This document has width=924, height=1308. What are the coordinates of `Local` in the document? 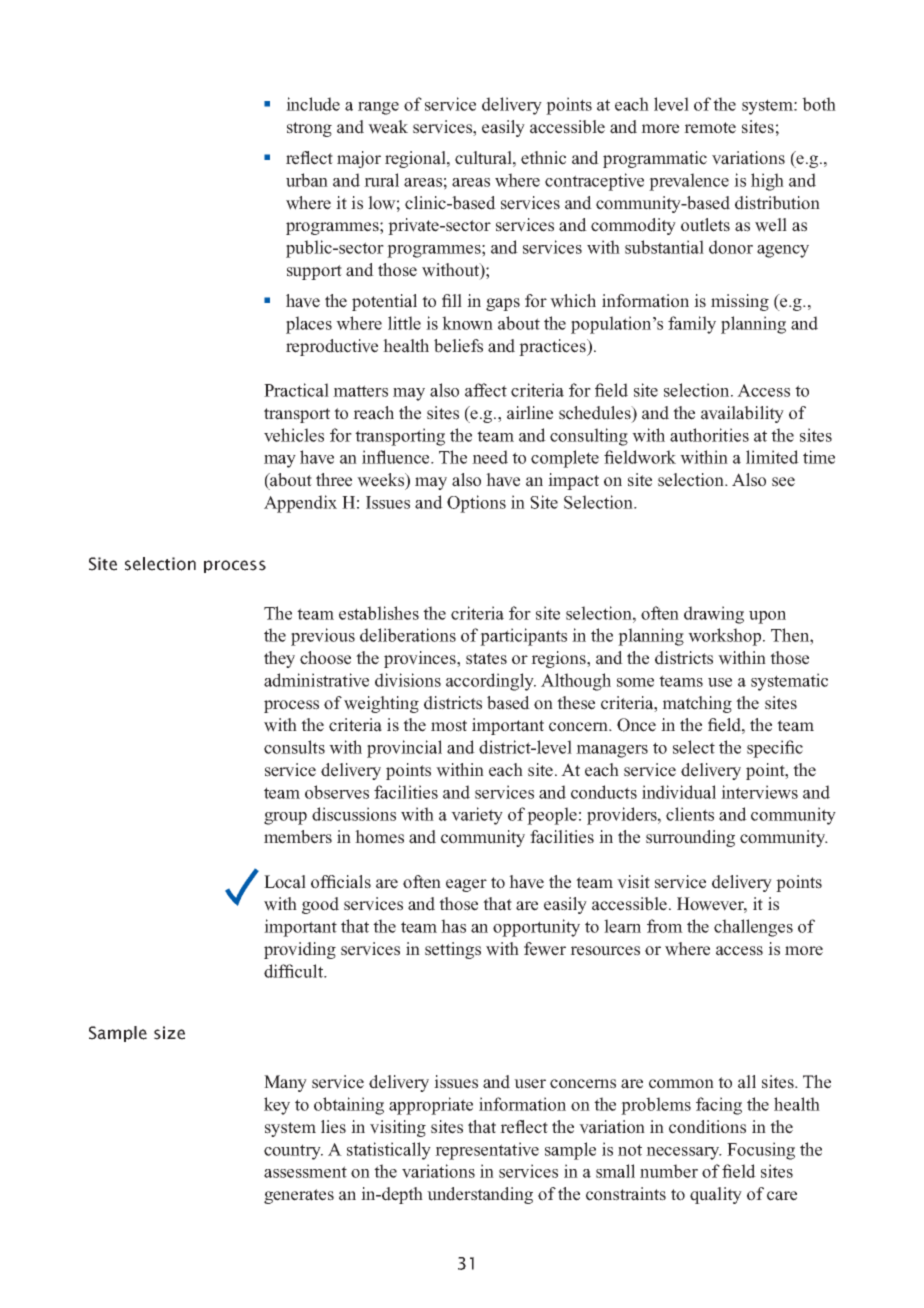 It's located at (285, 882).
